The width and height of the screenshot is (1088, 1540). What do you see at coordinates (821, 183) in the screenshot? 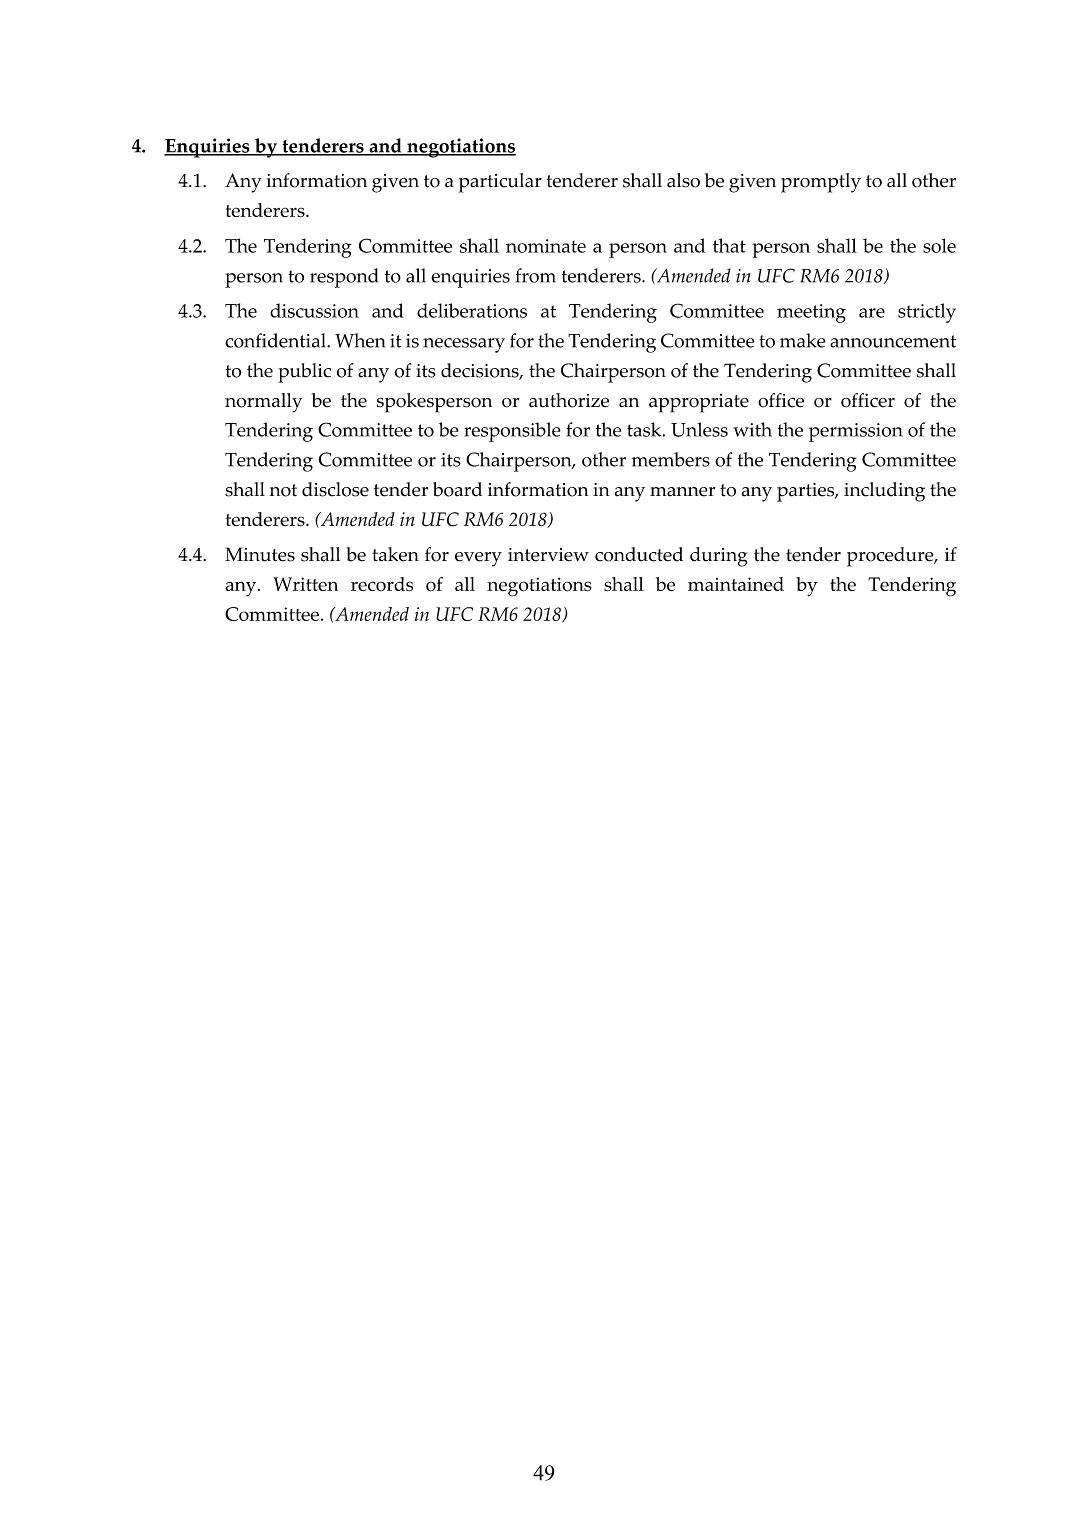
I see `promptly` at bounding box center [821, 183].
